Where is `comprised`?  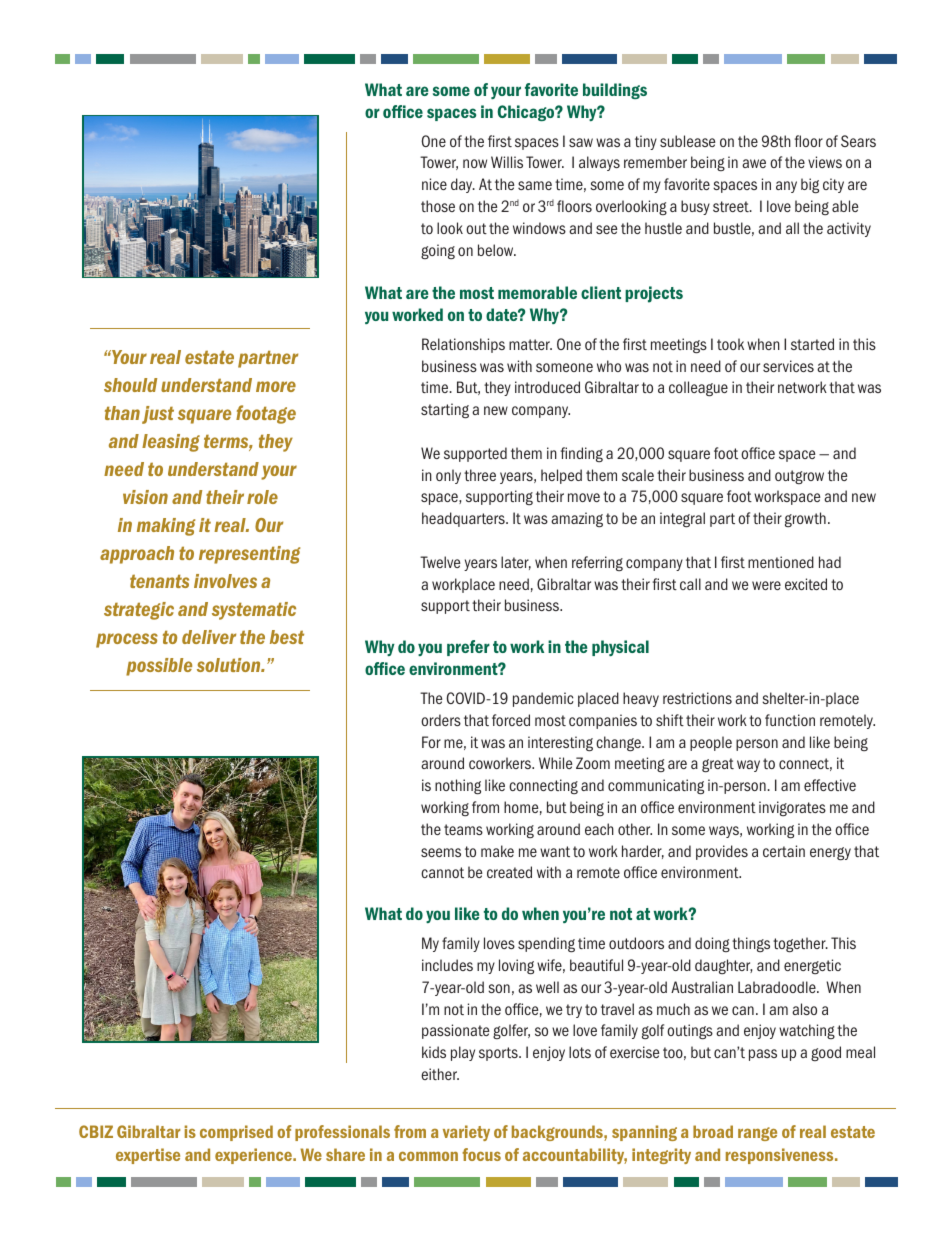 comprised is located at coordinates (236, 1133).
